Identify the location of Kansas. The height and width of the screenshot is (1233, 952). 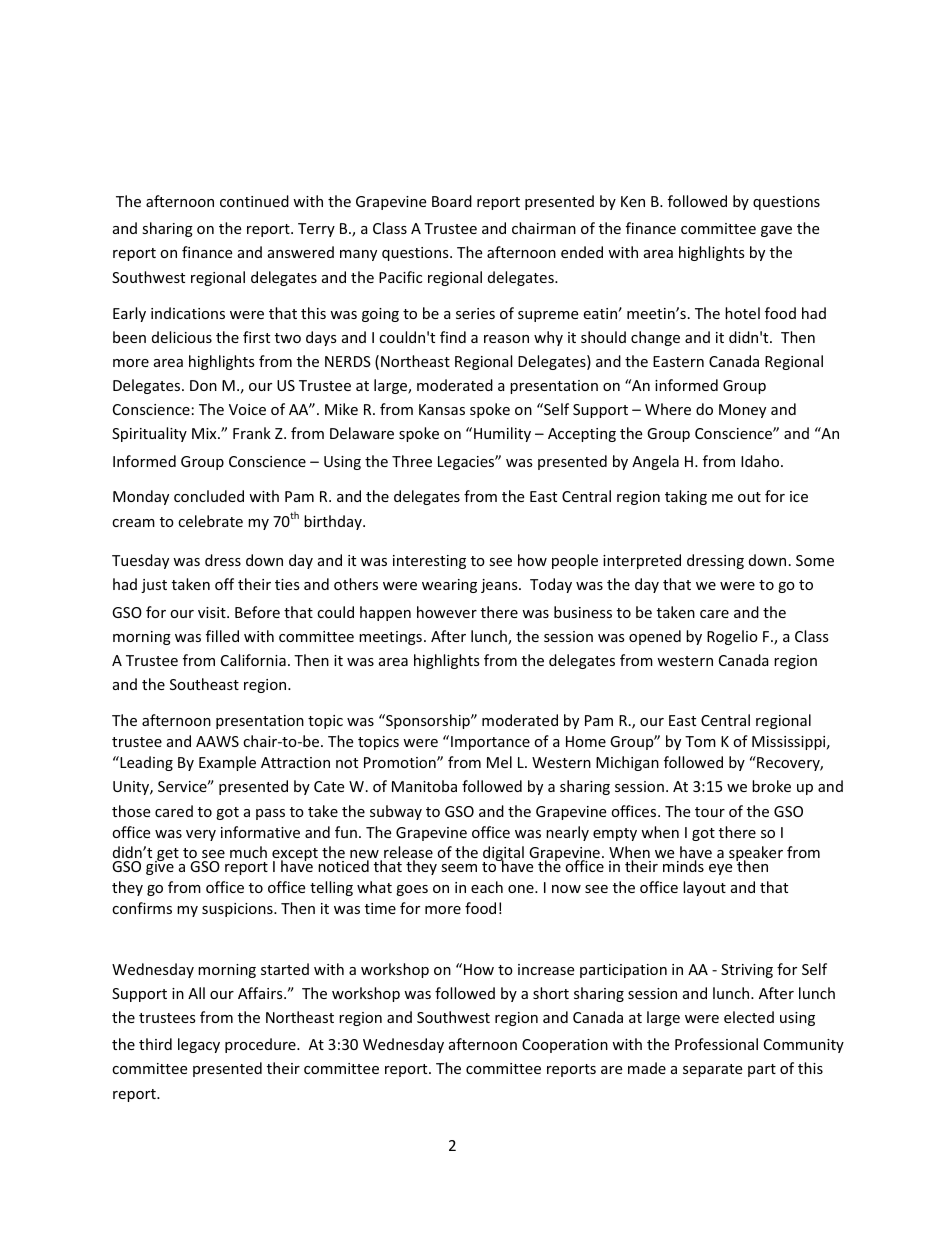
(442, 409).
